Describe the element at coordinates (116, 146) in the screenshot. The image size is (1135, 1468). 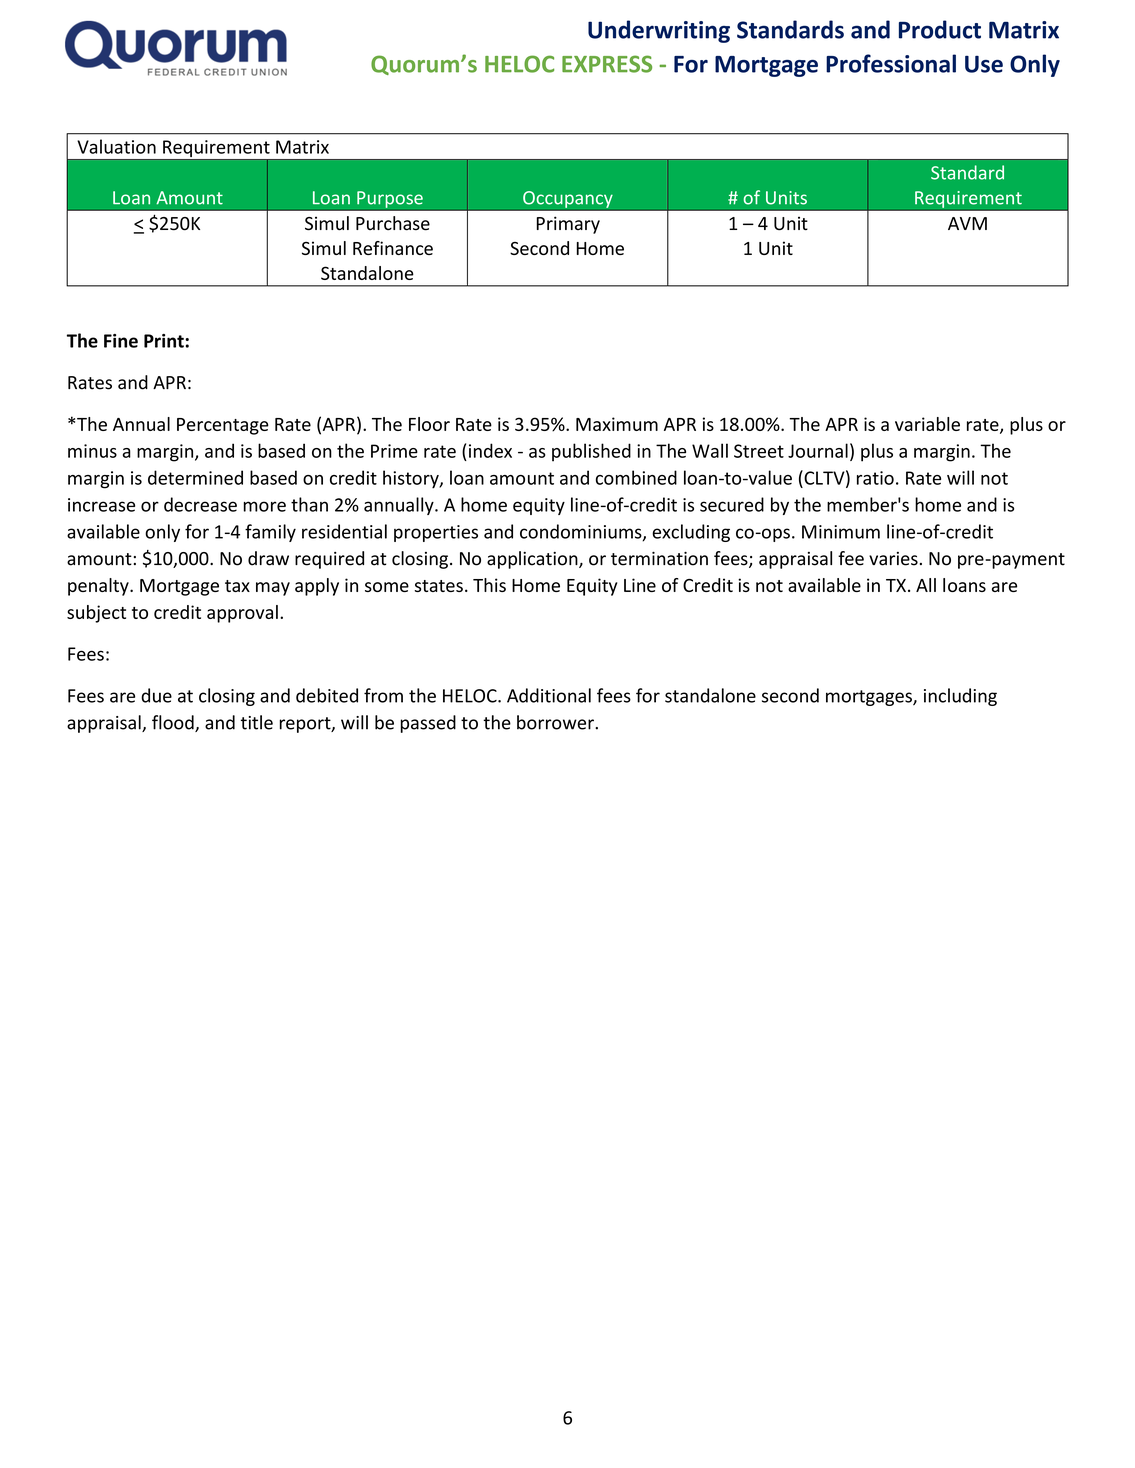
I see `Valuation` at that location.
